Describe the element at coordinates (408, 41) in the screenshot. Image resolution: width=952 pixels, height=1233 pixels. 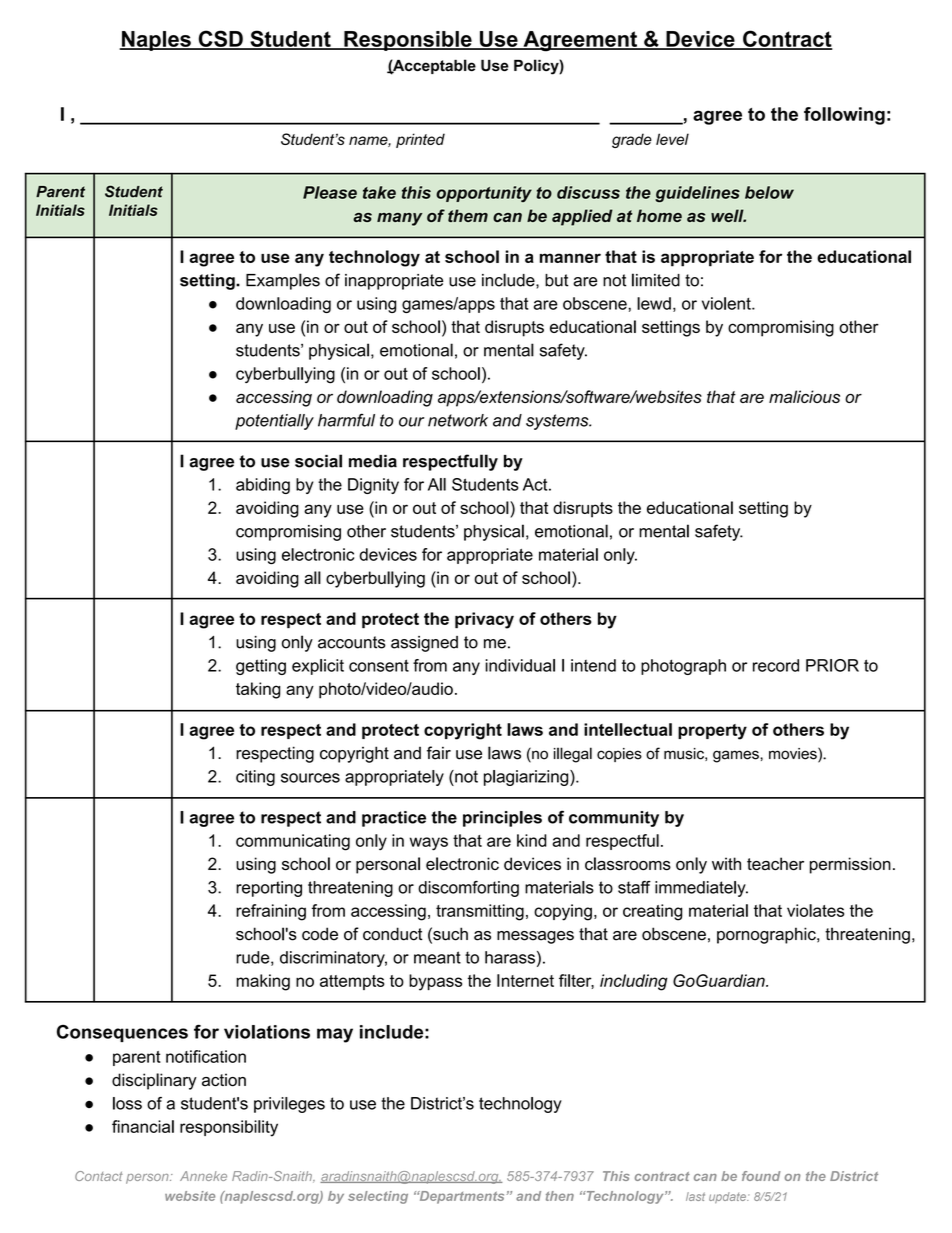
I see `Responsible` at that location.
